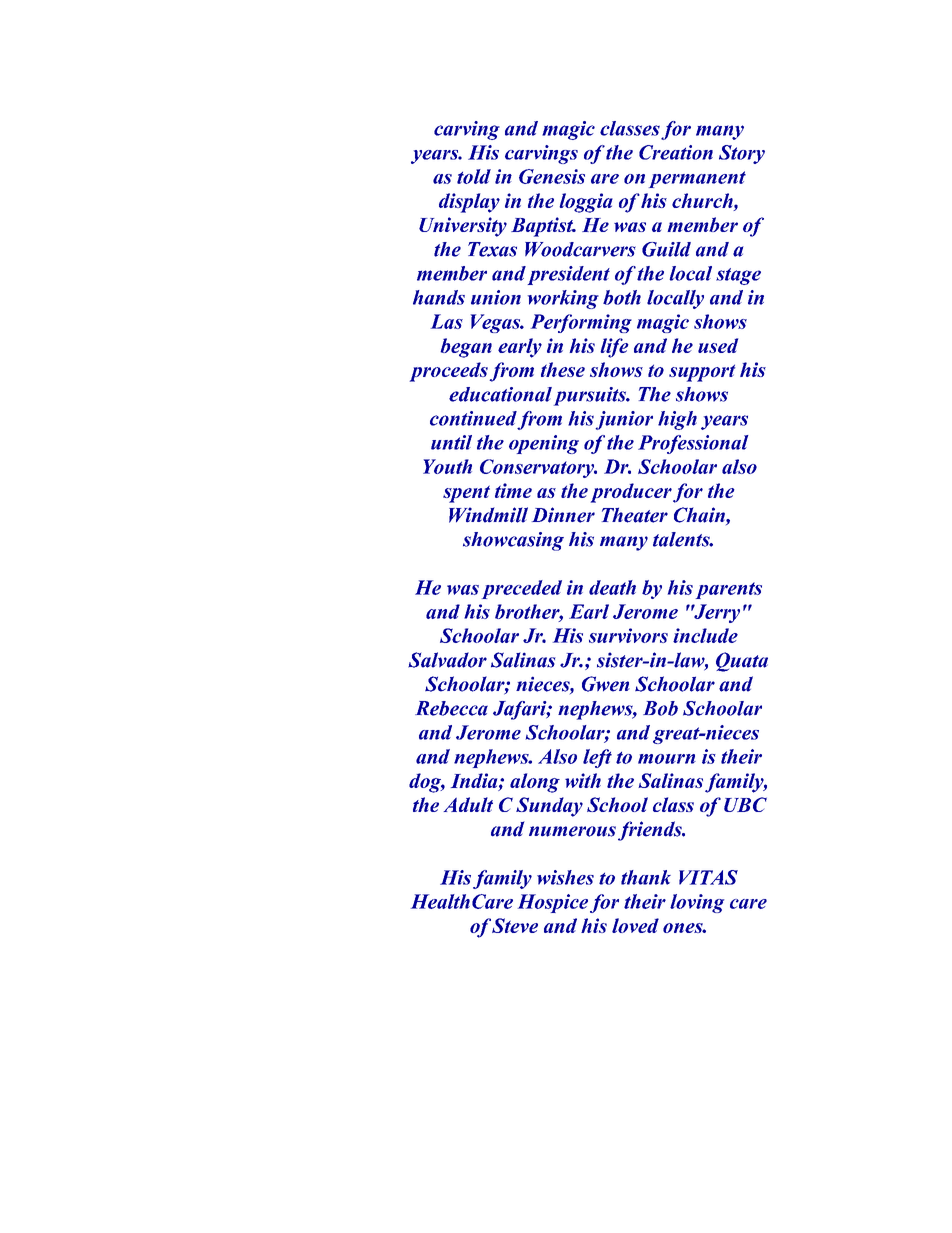  Describe the element at coordinates (586, 203) in the image. I see `loggia` at that location.
